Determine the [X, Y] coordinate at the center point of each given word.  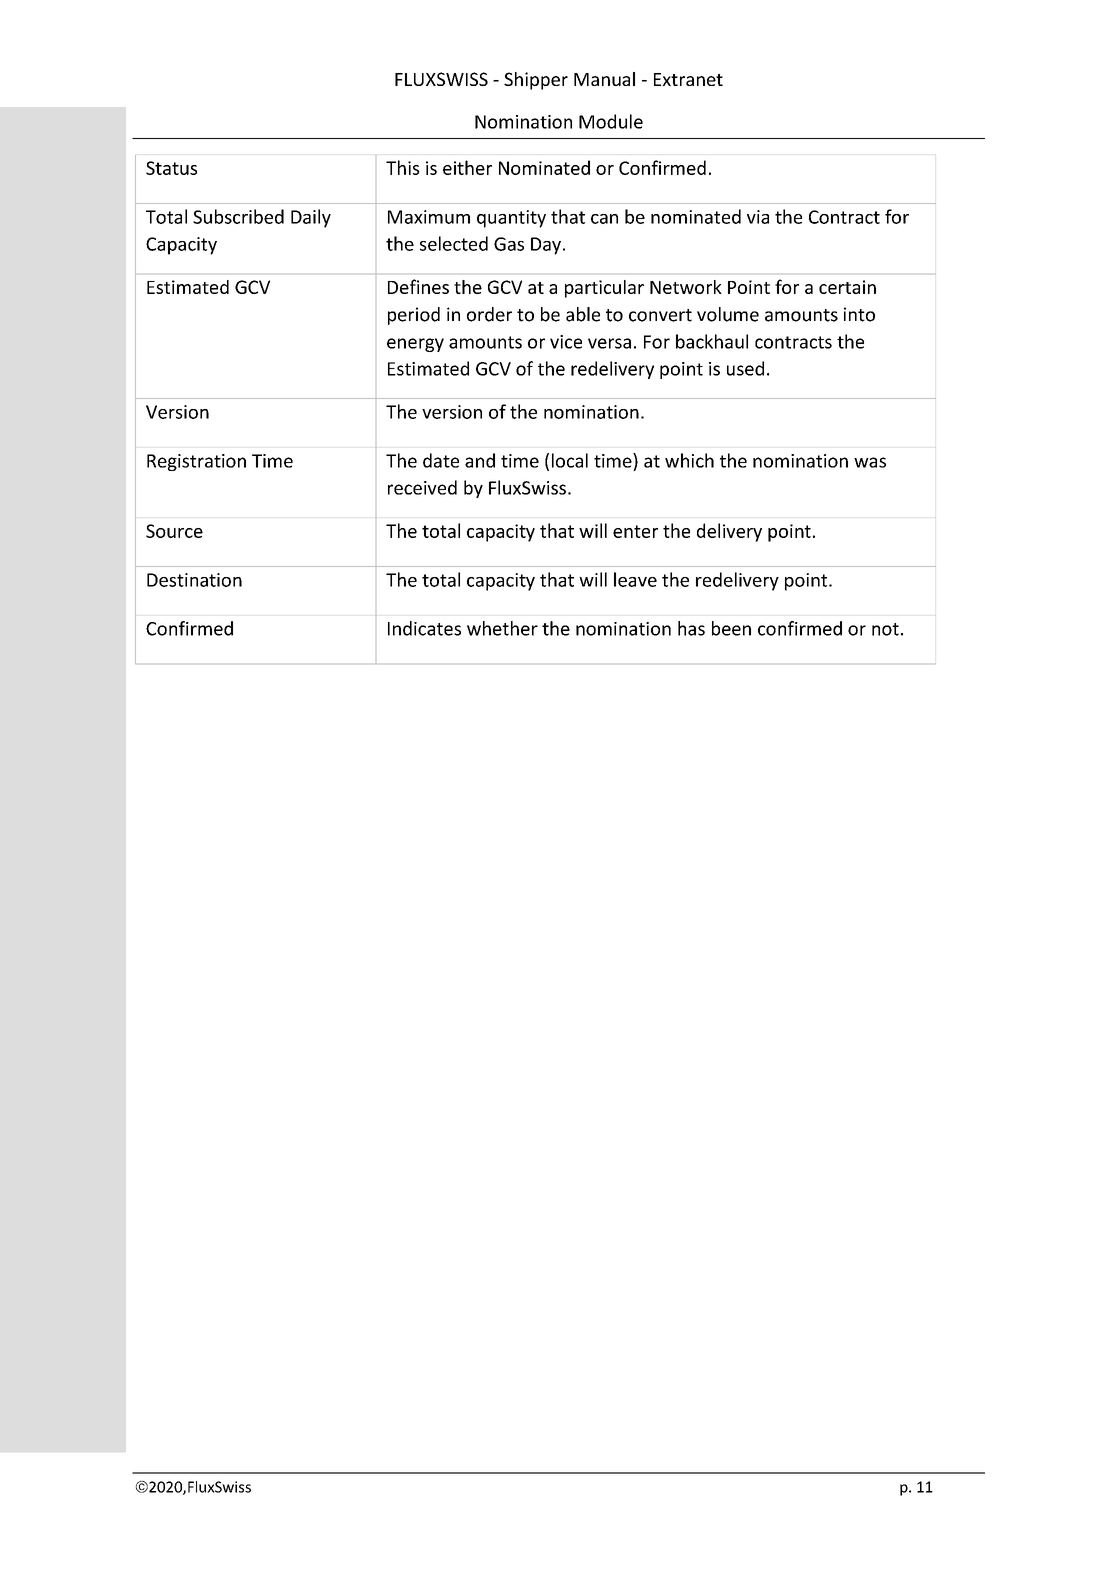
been [731, 628]
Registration [196, 462]
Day [546, 246]
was [870, 462]
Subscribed [238, 216]
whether [502, 628]
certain [847, 287]
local [570, 460]
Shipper [536, 81]
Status [171, 168]
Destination [194, 580]
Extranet [688, 79]
